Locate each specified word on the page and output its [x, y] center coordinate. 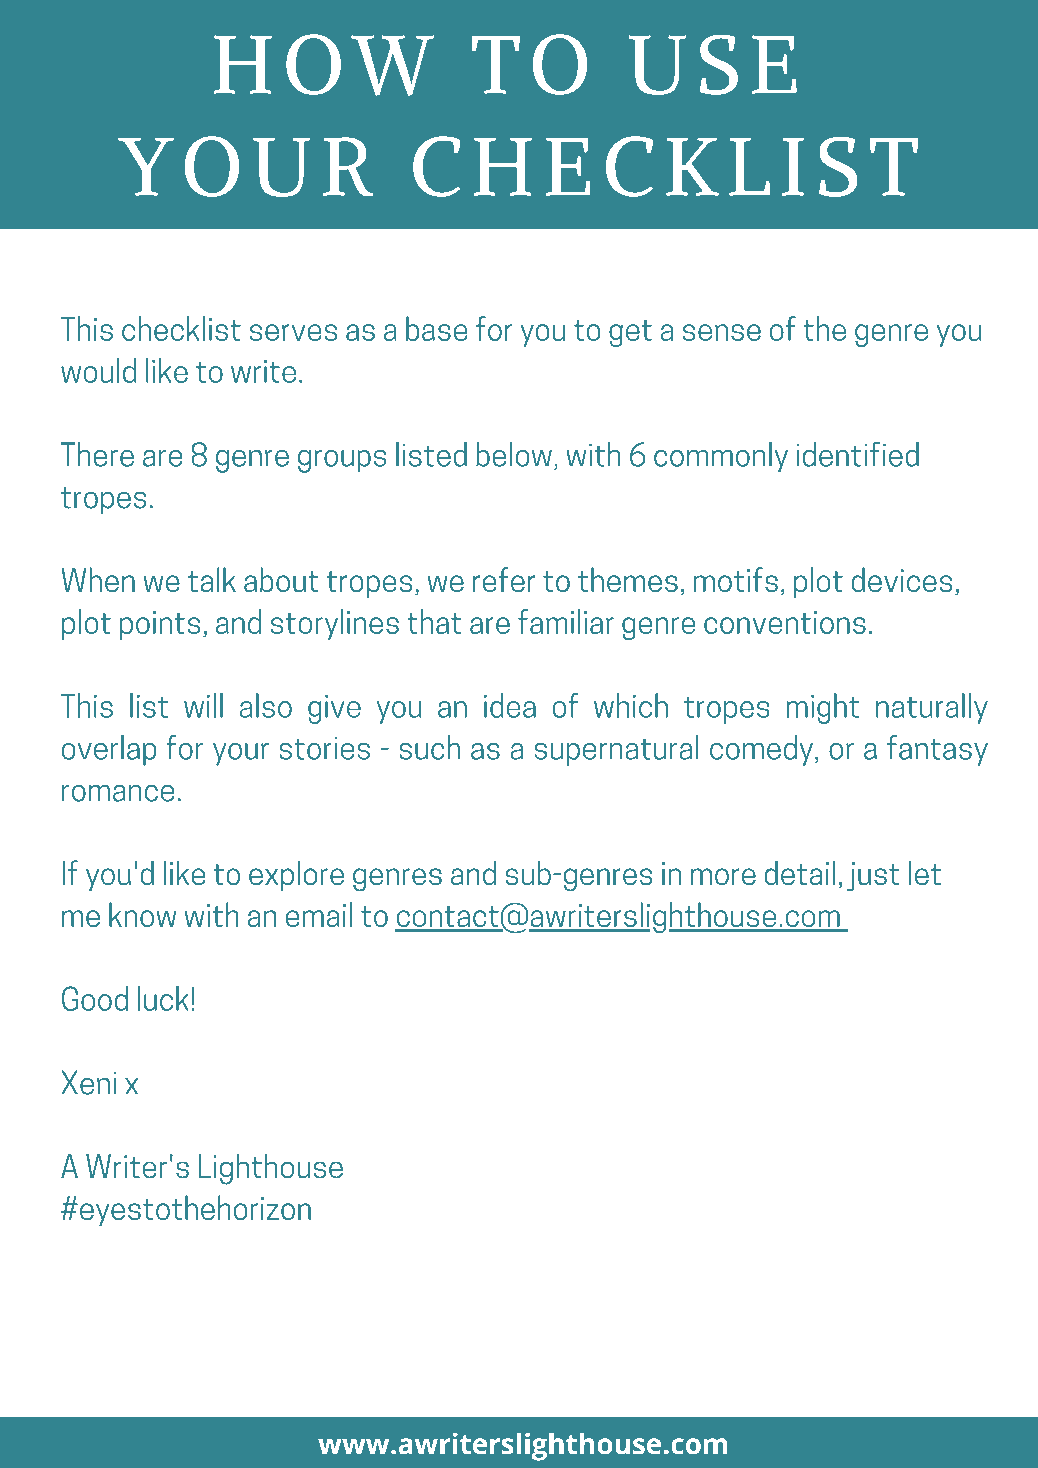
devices [901, 579]
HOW [324, 65]
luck [163, 998]
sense [722, 332]
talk [212, 579]
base [437, 328]
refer [504, 579]
